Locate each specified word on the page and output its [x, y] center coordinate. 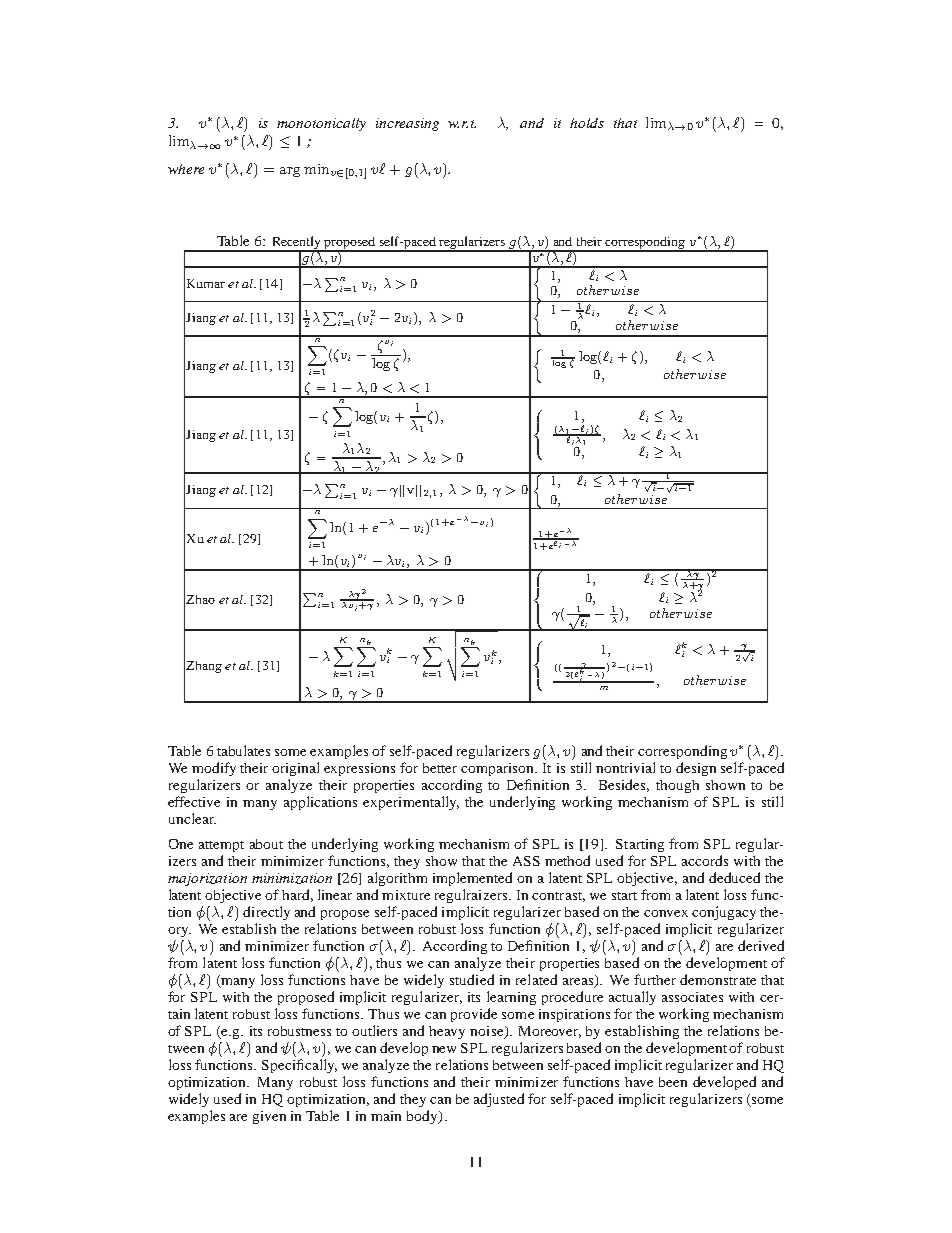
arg [290, 172]
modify [214, 769]
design [696, 769]
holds [587, 123]
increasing [407, 124]
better [440, 768]
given [269, 1117]
